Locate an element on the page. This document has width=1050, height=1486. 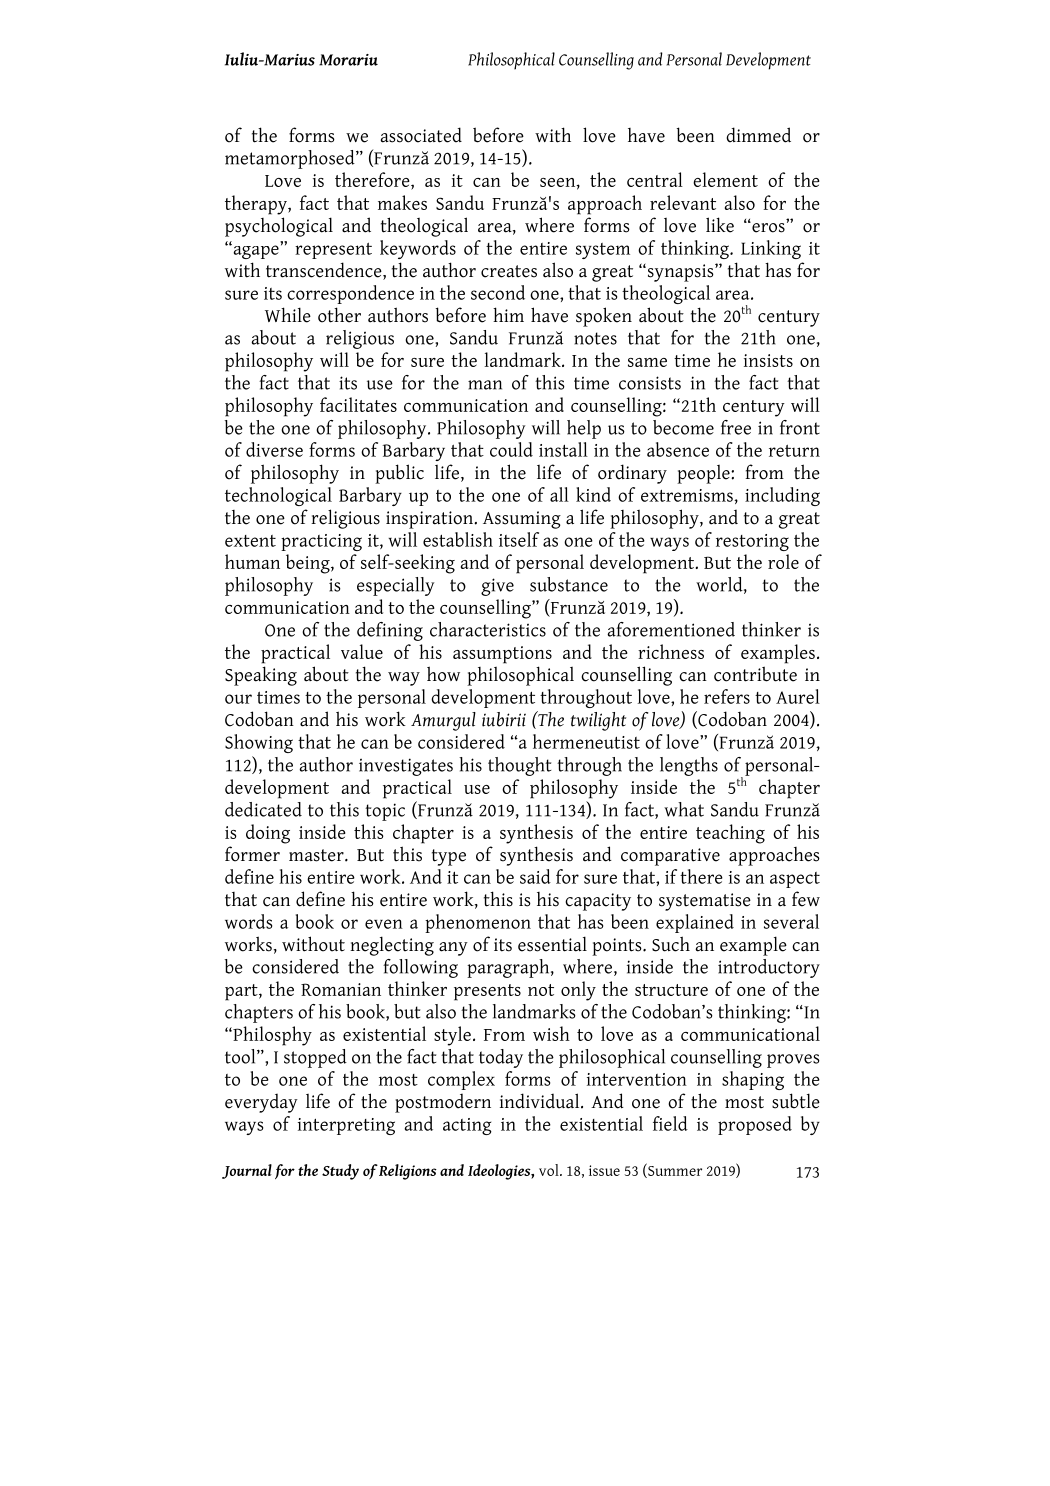
technological is located at coordinates (278, 496).
